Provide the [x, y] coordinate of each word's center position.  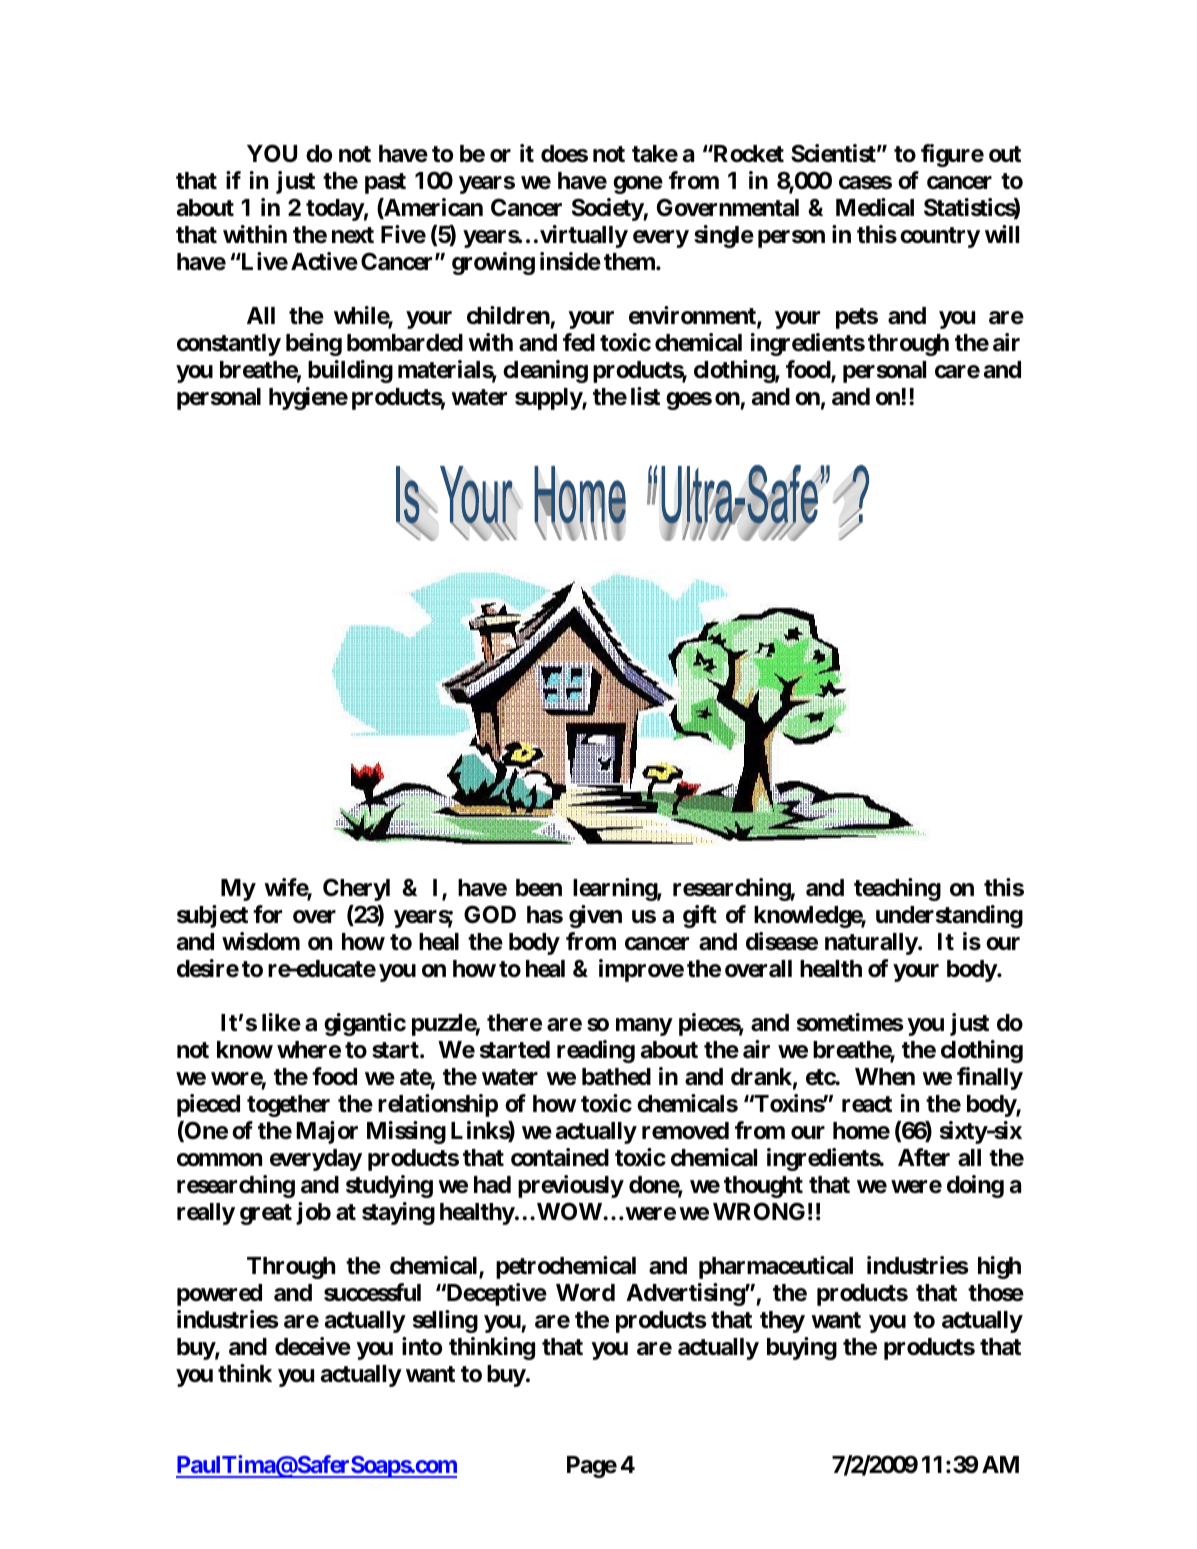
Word [585, 1292]
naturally [871, 944]
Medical [875, 207]
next [353, 235]
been [539, 888]
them [630, 262]
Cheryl [356, 889]
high [999, 1267]
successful [372, 1292]
